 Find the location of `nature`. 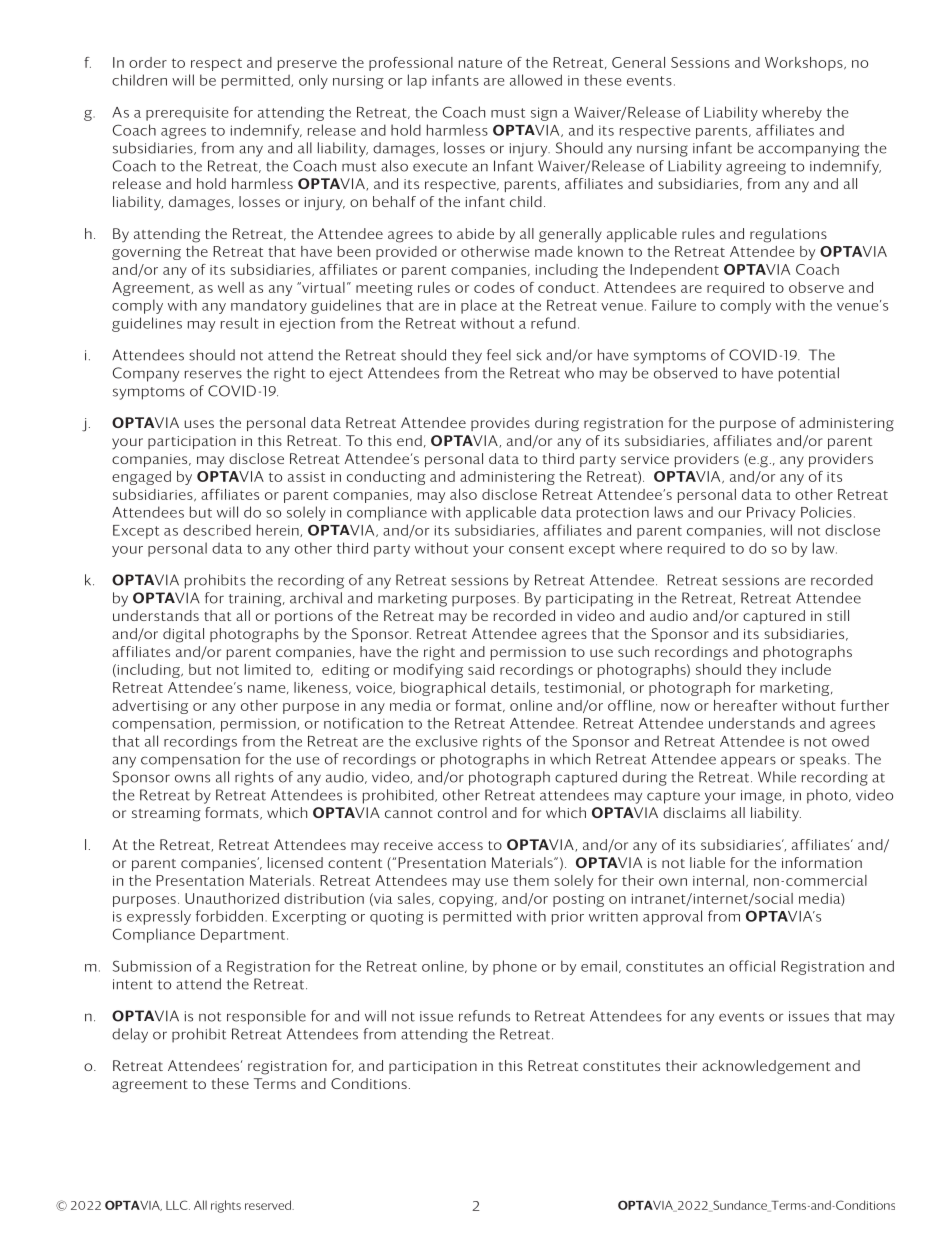

nature is located at coordinates (480, 63).
